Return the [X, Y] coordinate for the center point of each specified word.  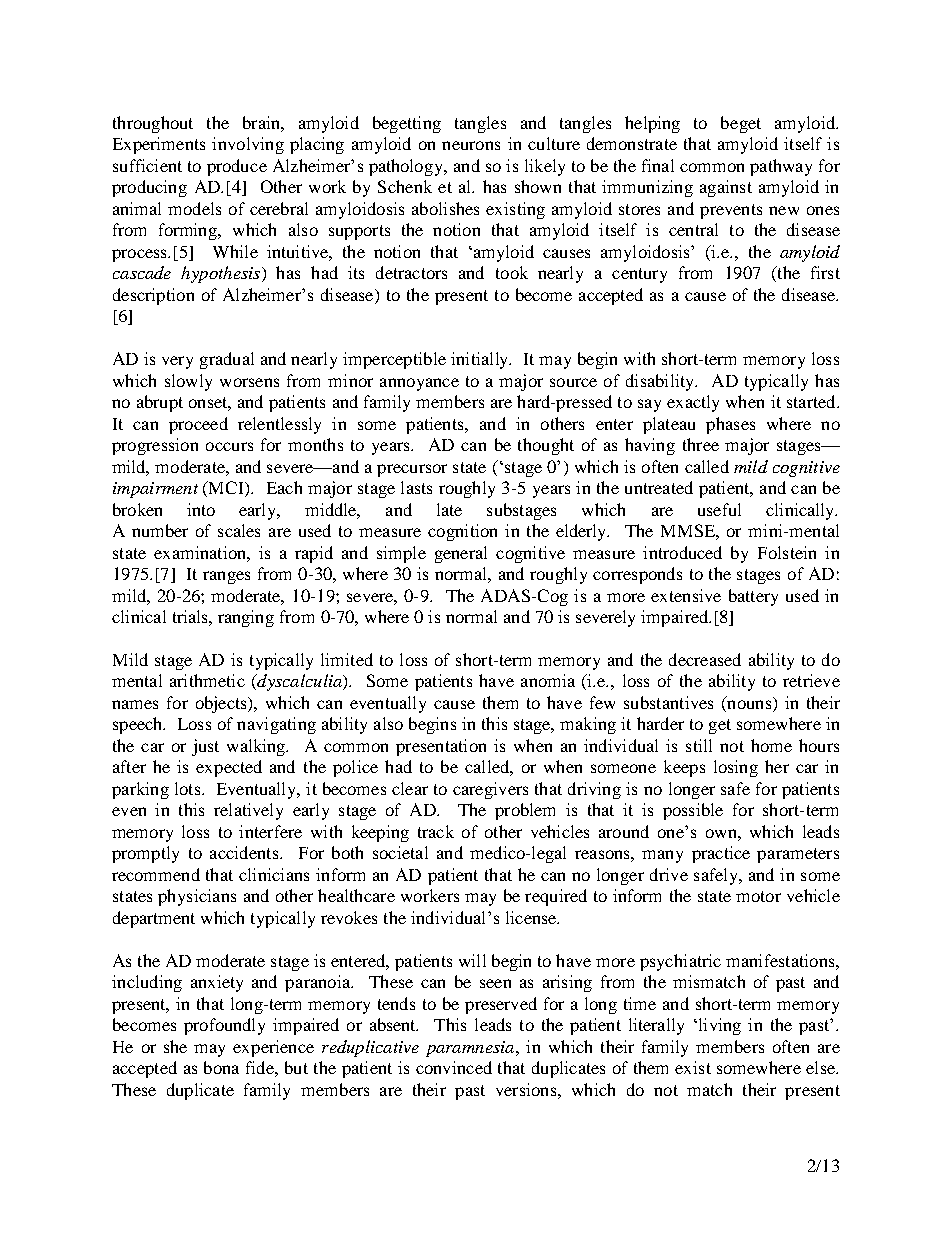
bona [221, 1067]
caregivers [490, 790]
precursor [412, 470]
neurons [471, 145]
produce [237, 167]
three [701, 444]
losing [736, 768]
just [205, 747]
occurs [229, 446]
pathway [781, 167]
